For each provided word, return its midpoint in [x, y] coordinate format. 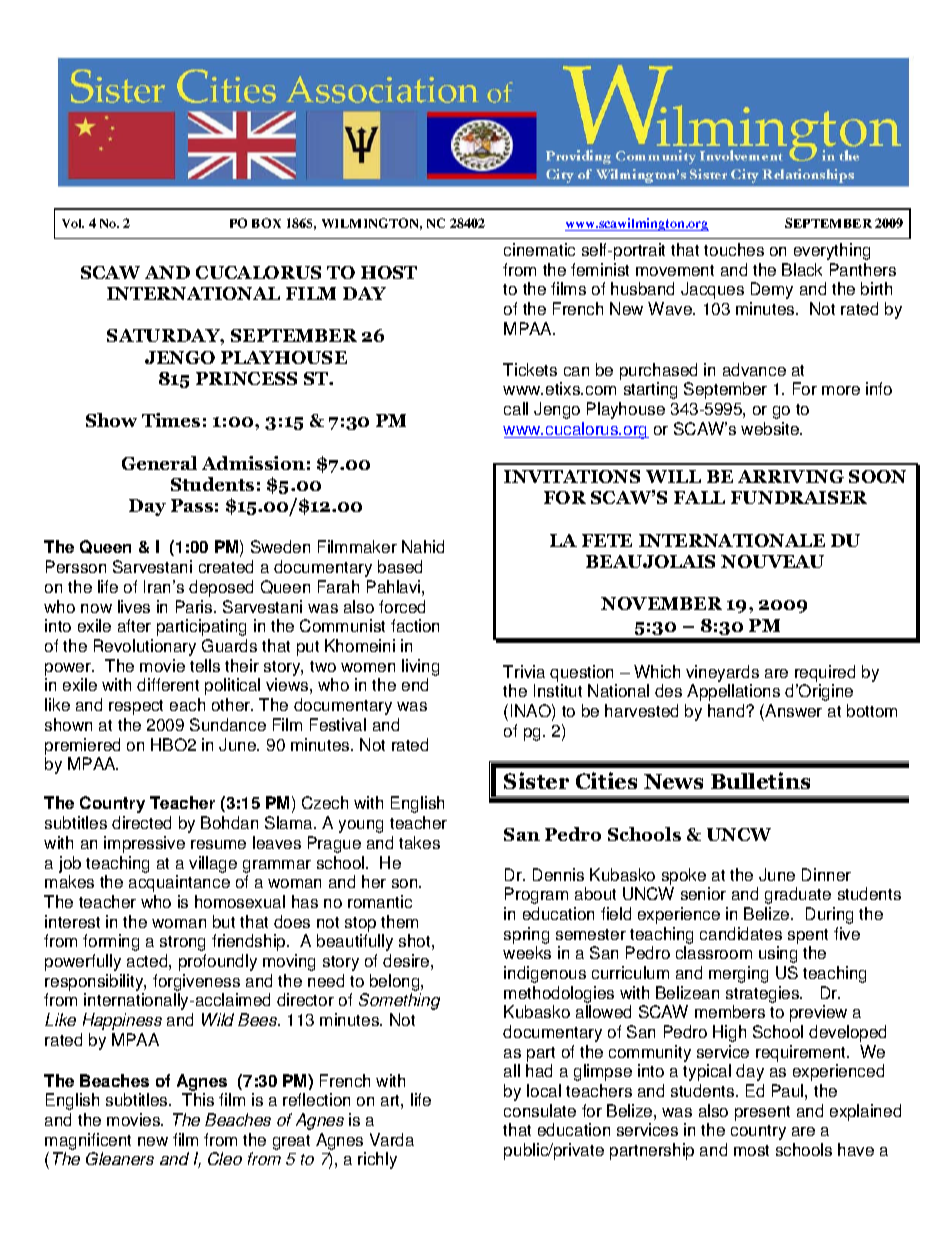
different [168, 684]
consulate [540, 1110]
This [198, 1099]
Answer [793, 710]
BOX [266, 223]
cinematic [539, 249]
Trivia [524, 671]
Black [802, 269]
